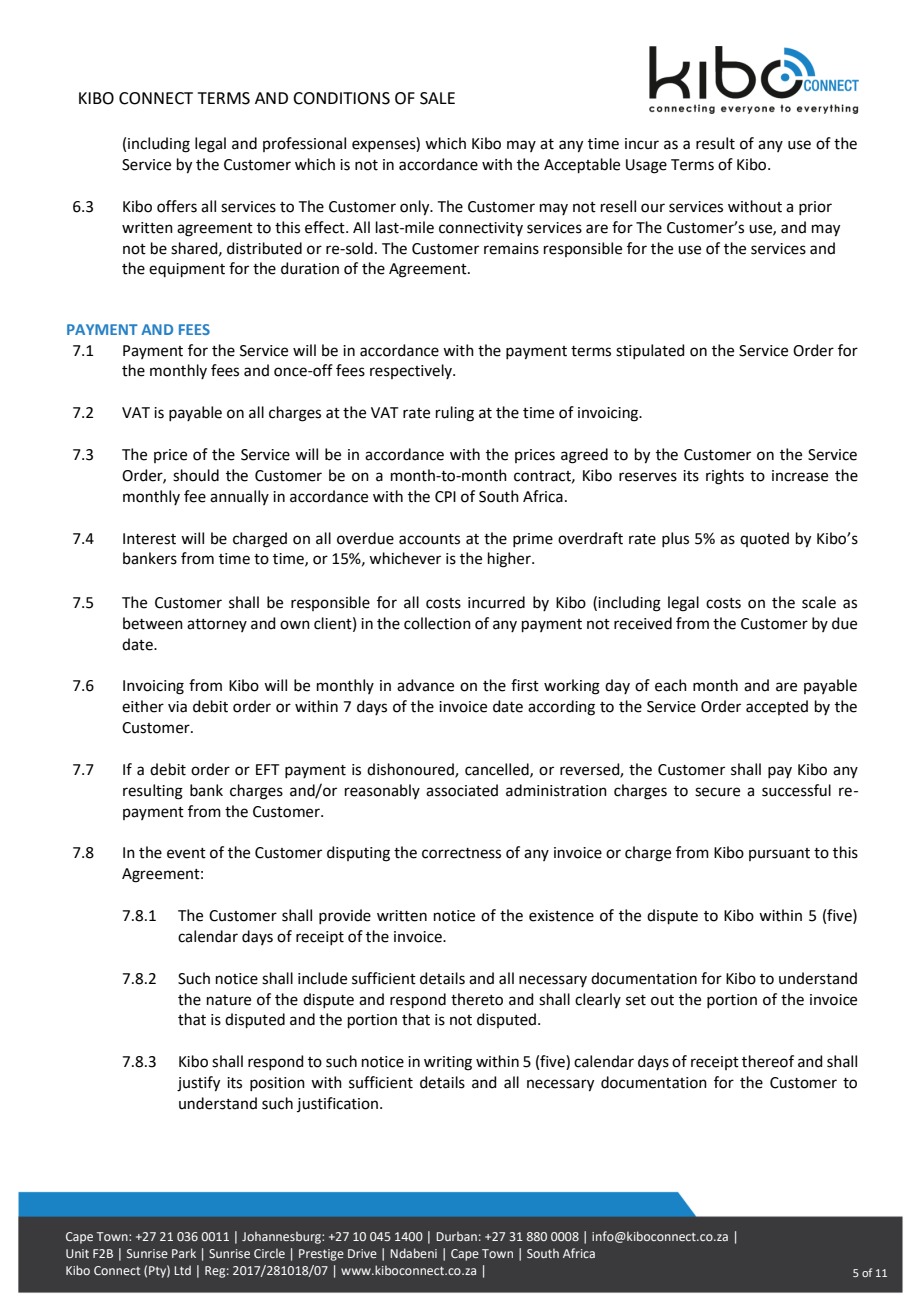 The width and height of the screenshot is (924, 1309). What do you see at coordinates (196, 475) in the screenshot?
I see `should` at bounding box center [196, 475].
